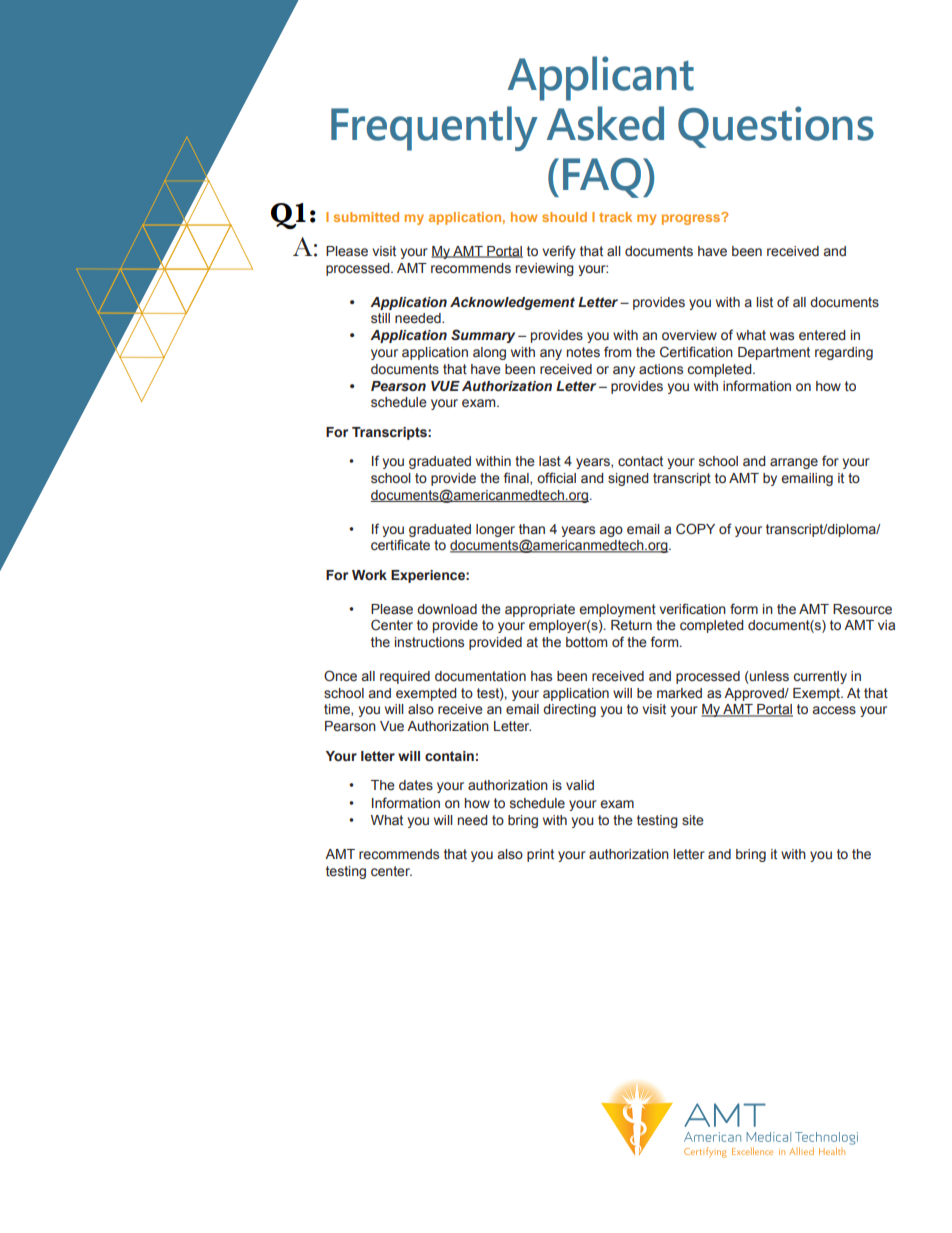 This document has width=952, height=1233. I want to click on certificate, so click(400, 545).
